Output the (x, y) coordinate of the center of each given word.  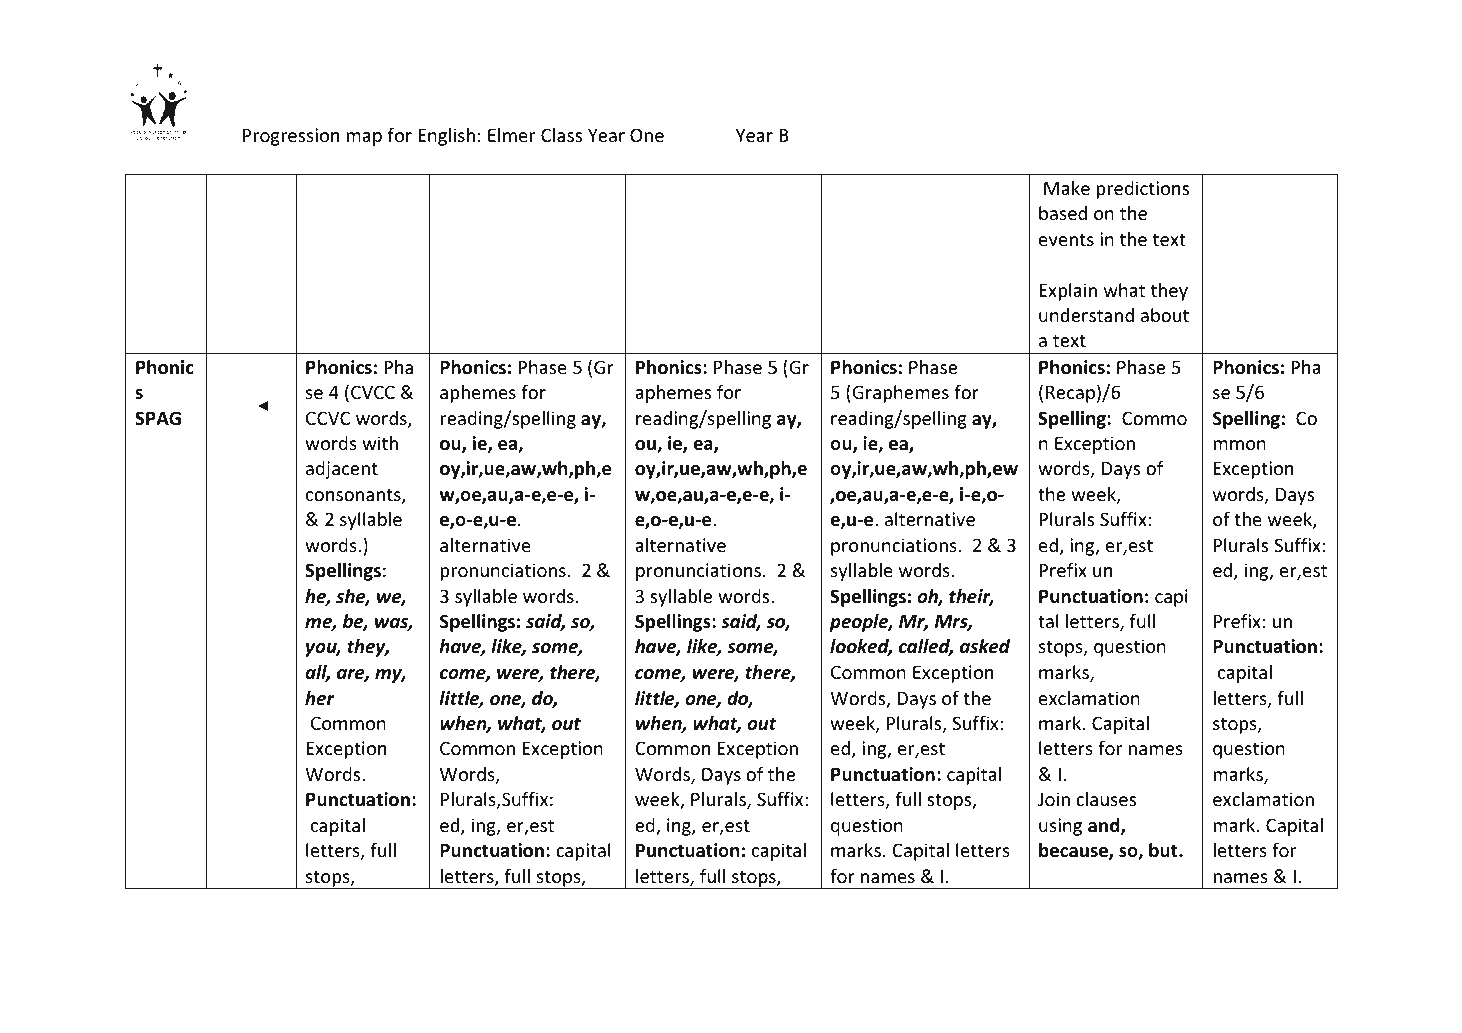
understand (1086, 315)
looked (861, 647)
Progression (291, 137)
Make (1067, 188)
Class (561, 135)
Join (1054, 799)
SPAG (158, 418)
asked (985, 646)
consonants (354, 496)
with (380, 443)
